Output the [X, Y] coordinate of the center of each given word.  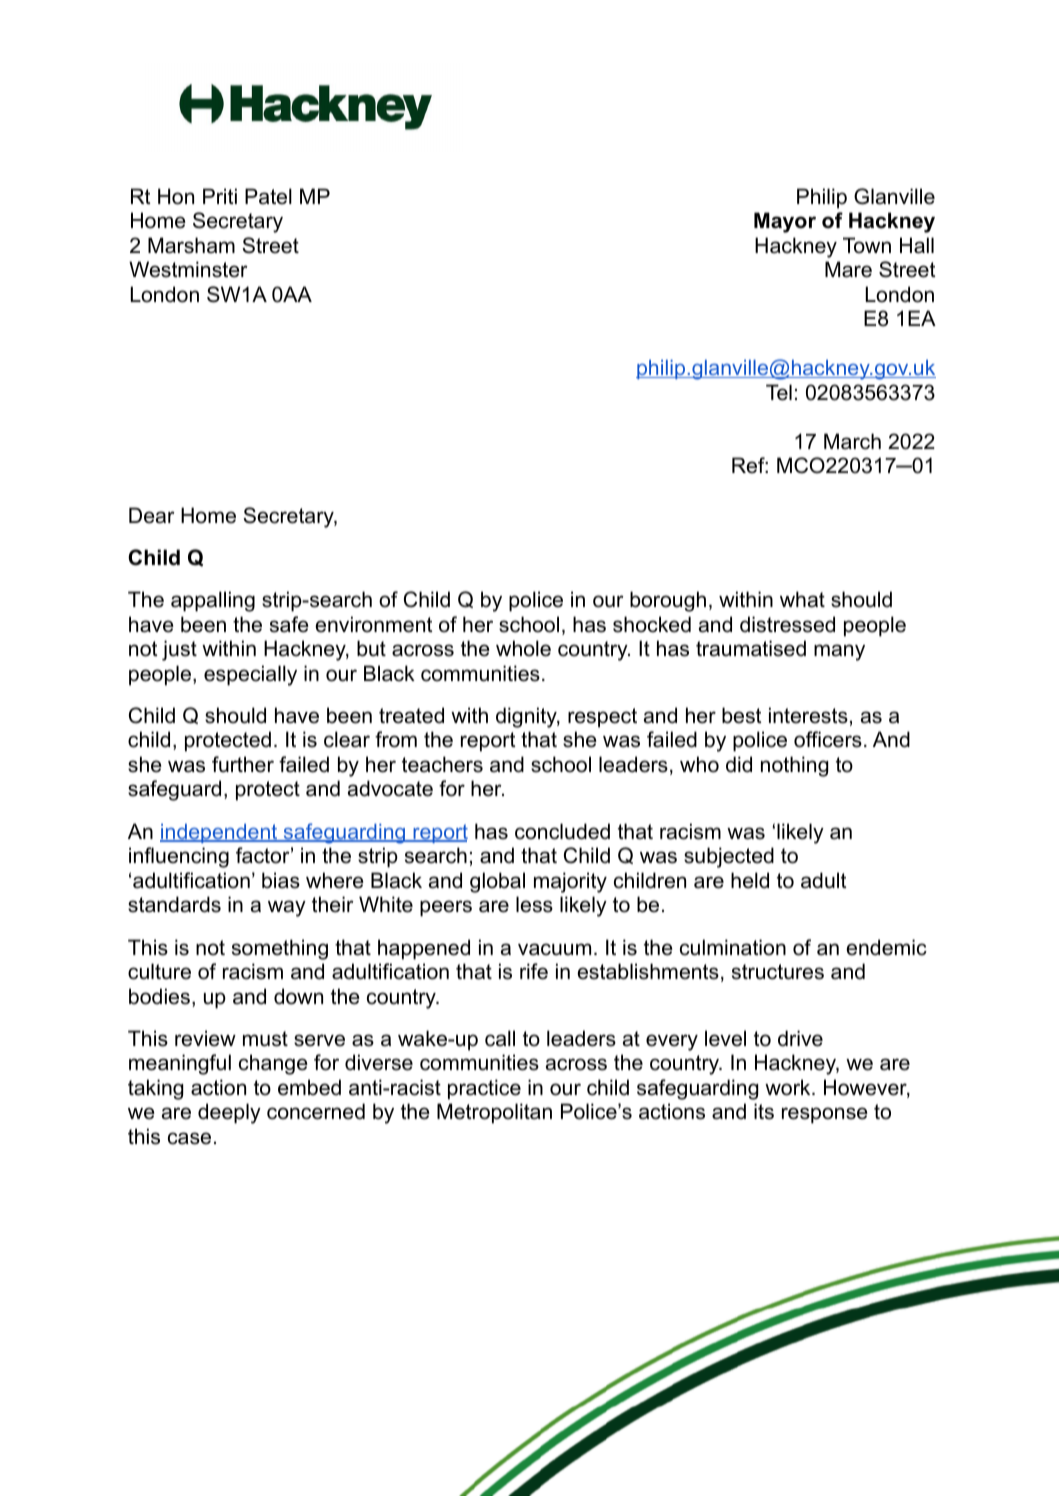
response [825, 1115]
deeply [229, 1113]
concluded [562, 831]
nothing [794, 766]
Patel [268, 196]
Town [867, 245]
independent [220, 833]
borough [668, 601]
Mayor [785, 222]
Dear [152, 515]
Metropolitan [494, 1113]
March [852, 441]
